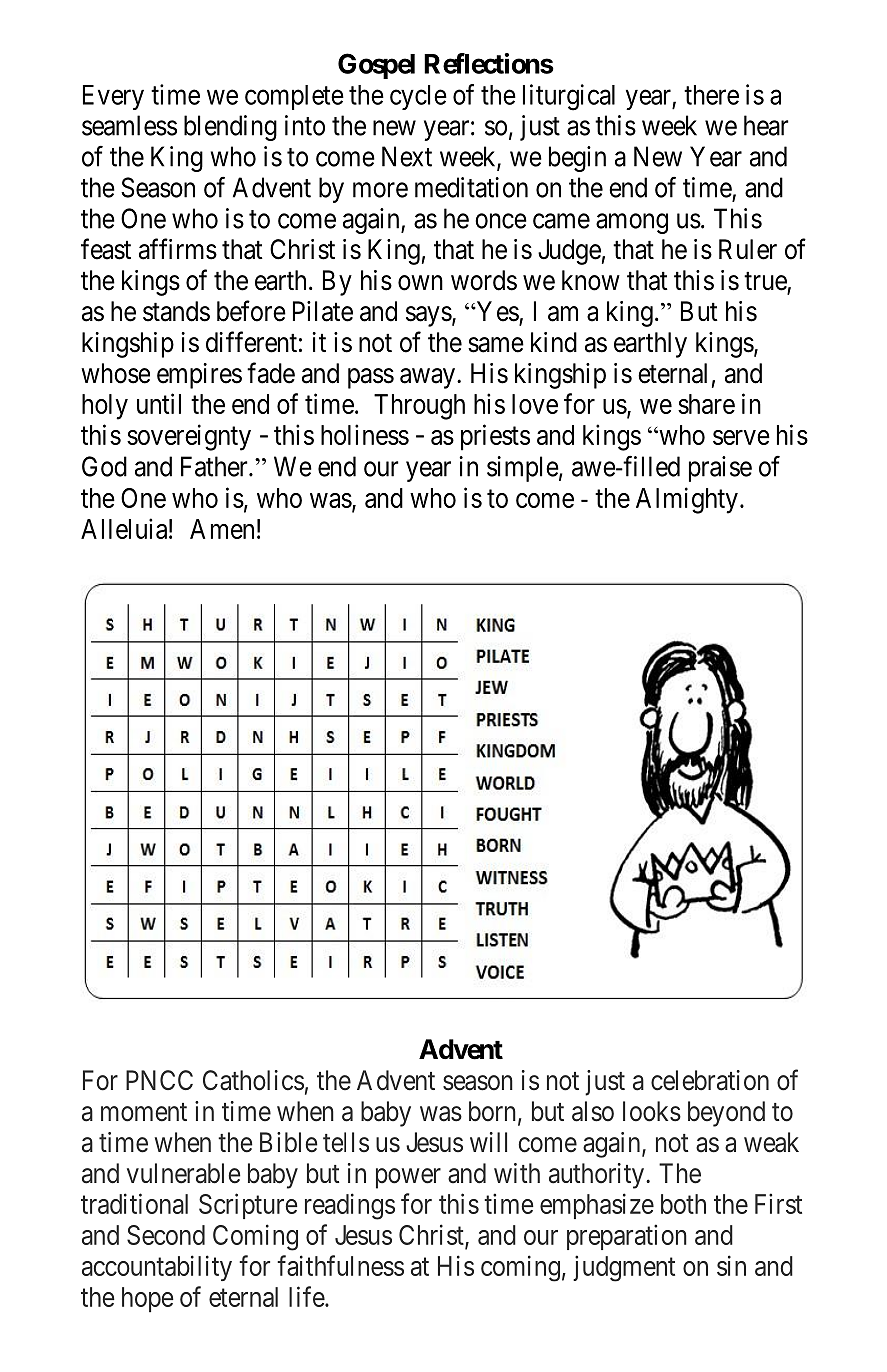 This screenshot has width=887, height=1372. I want to click on Amen, so click(222, 529).
